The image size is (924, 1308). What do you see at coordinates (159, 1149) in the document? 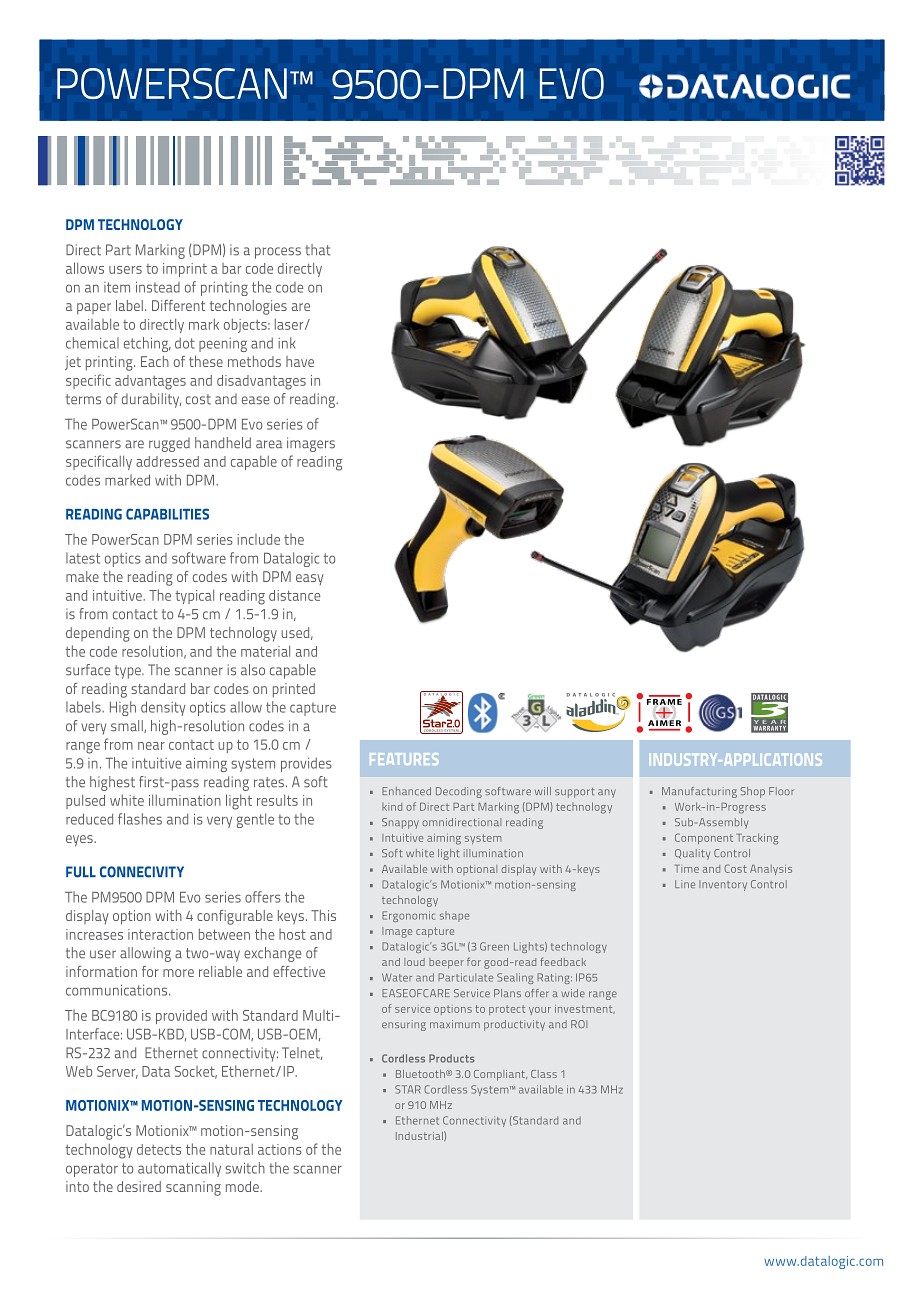
I see `detects` at bounding box center [159, 1149].
